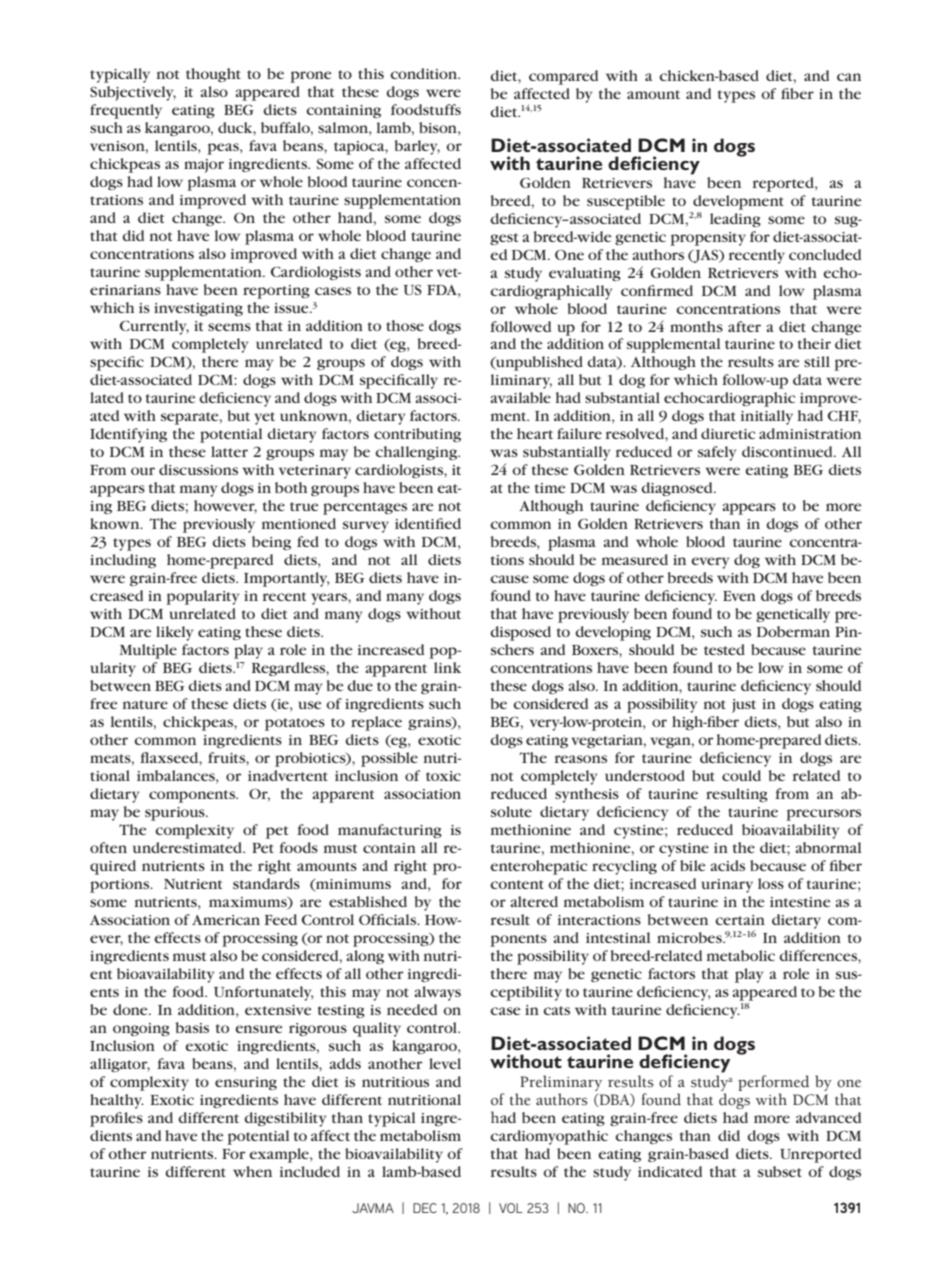  I want to click on tested, so click(724, 649).
